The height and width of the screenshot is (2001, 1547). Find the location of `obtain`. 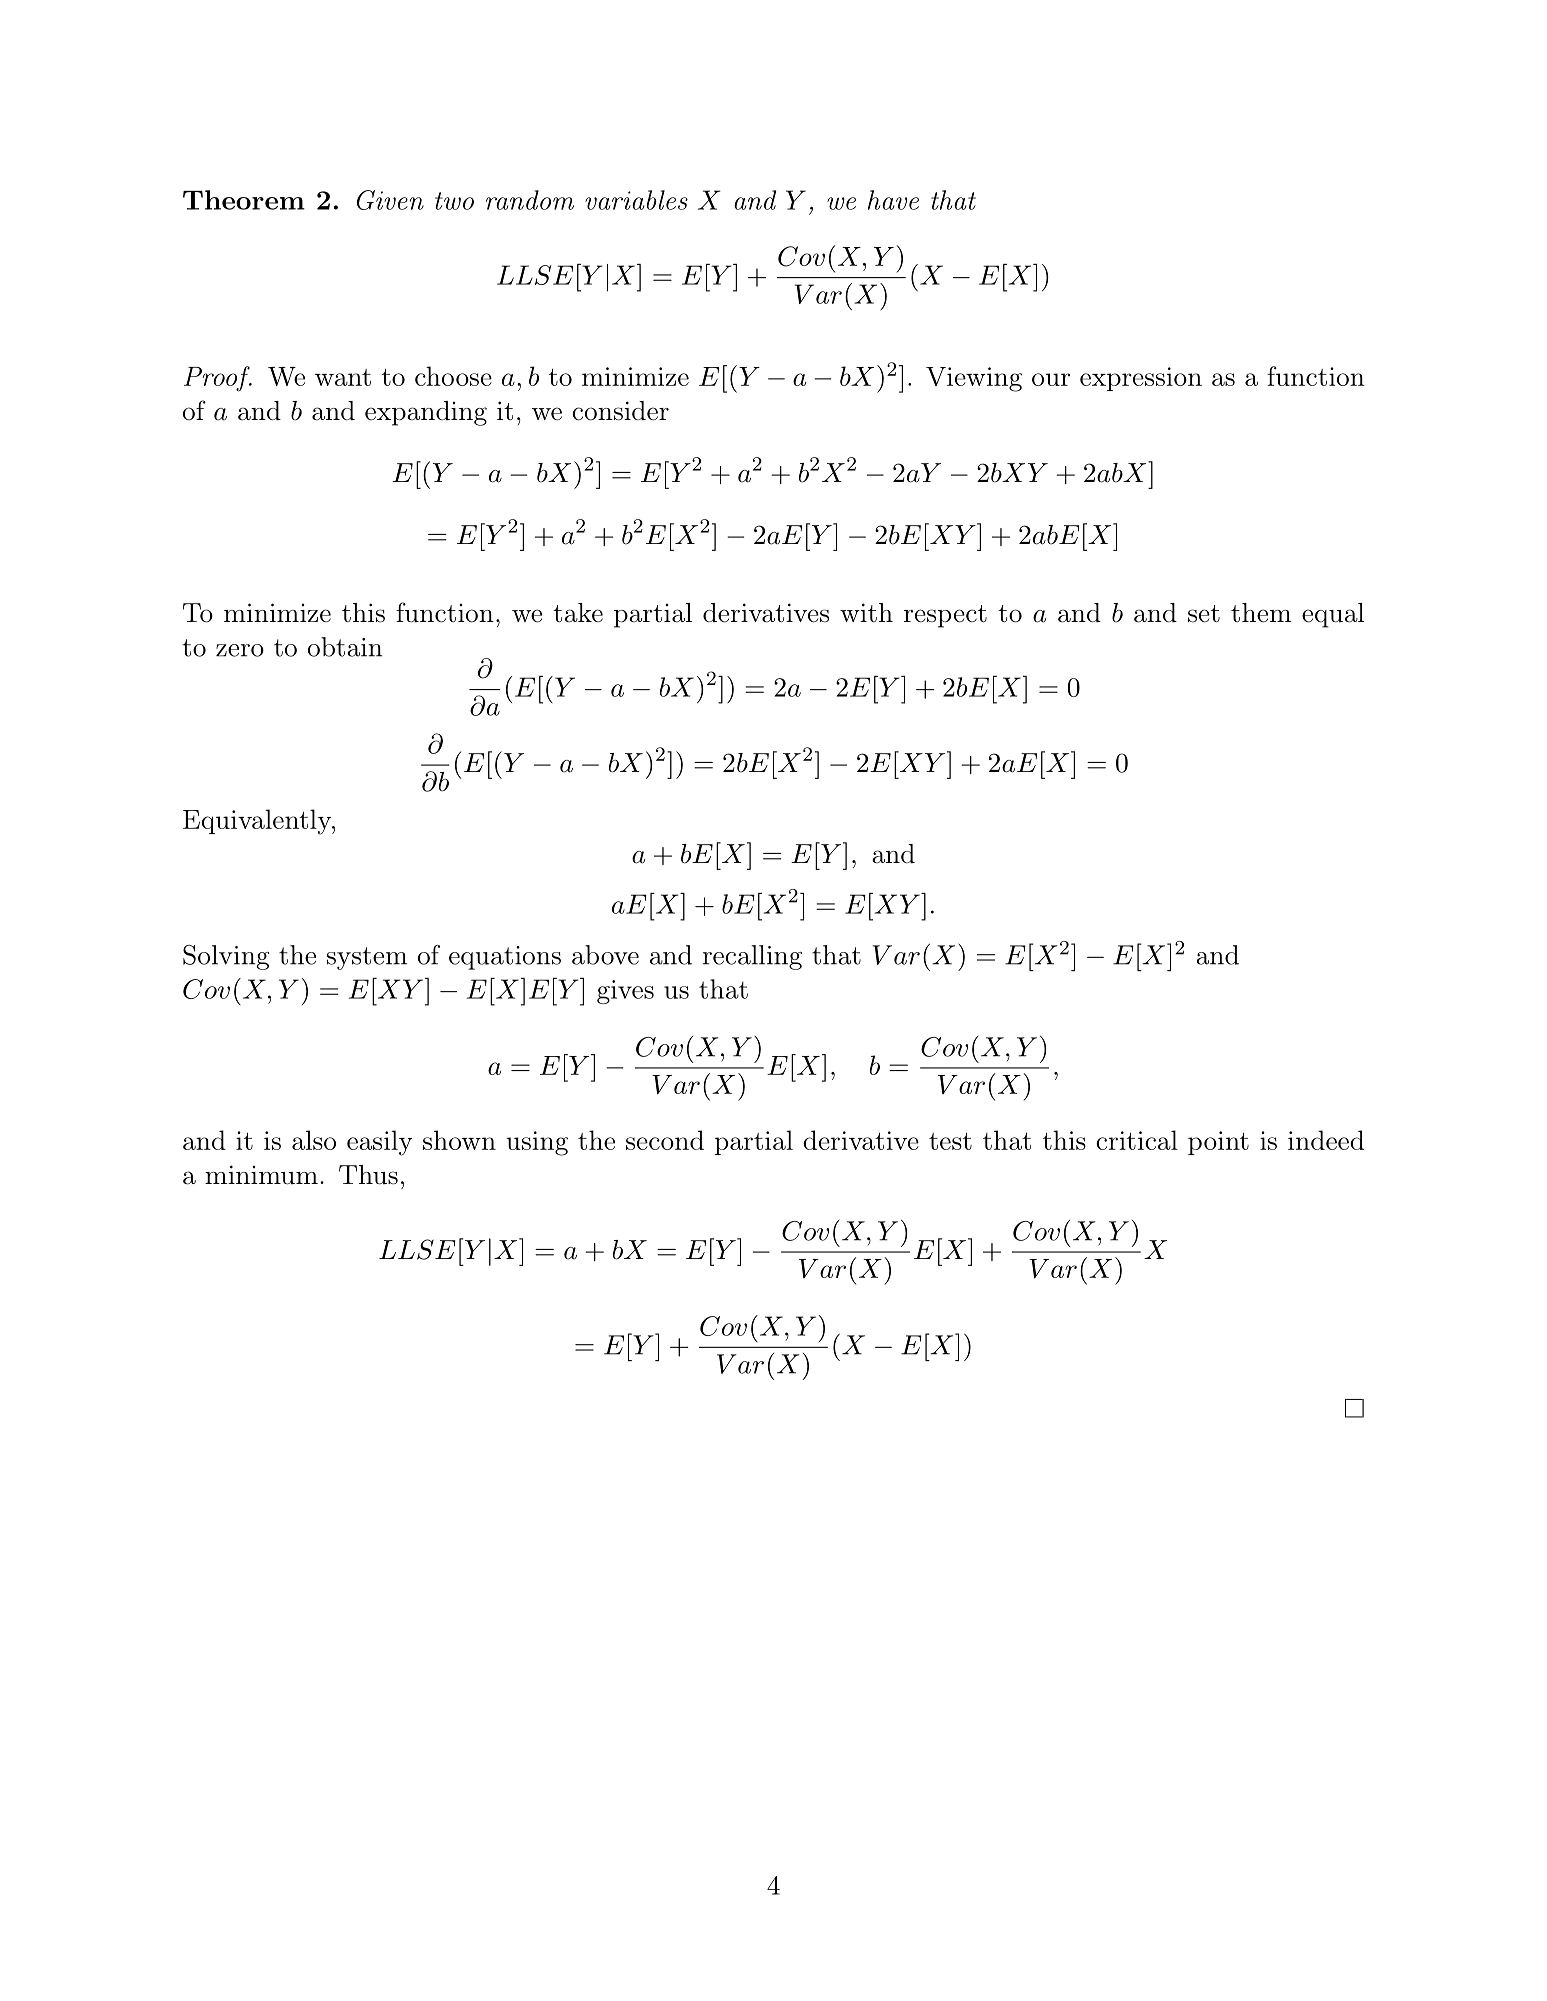

obtain is located at coordinates (345, 647).
